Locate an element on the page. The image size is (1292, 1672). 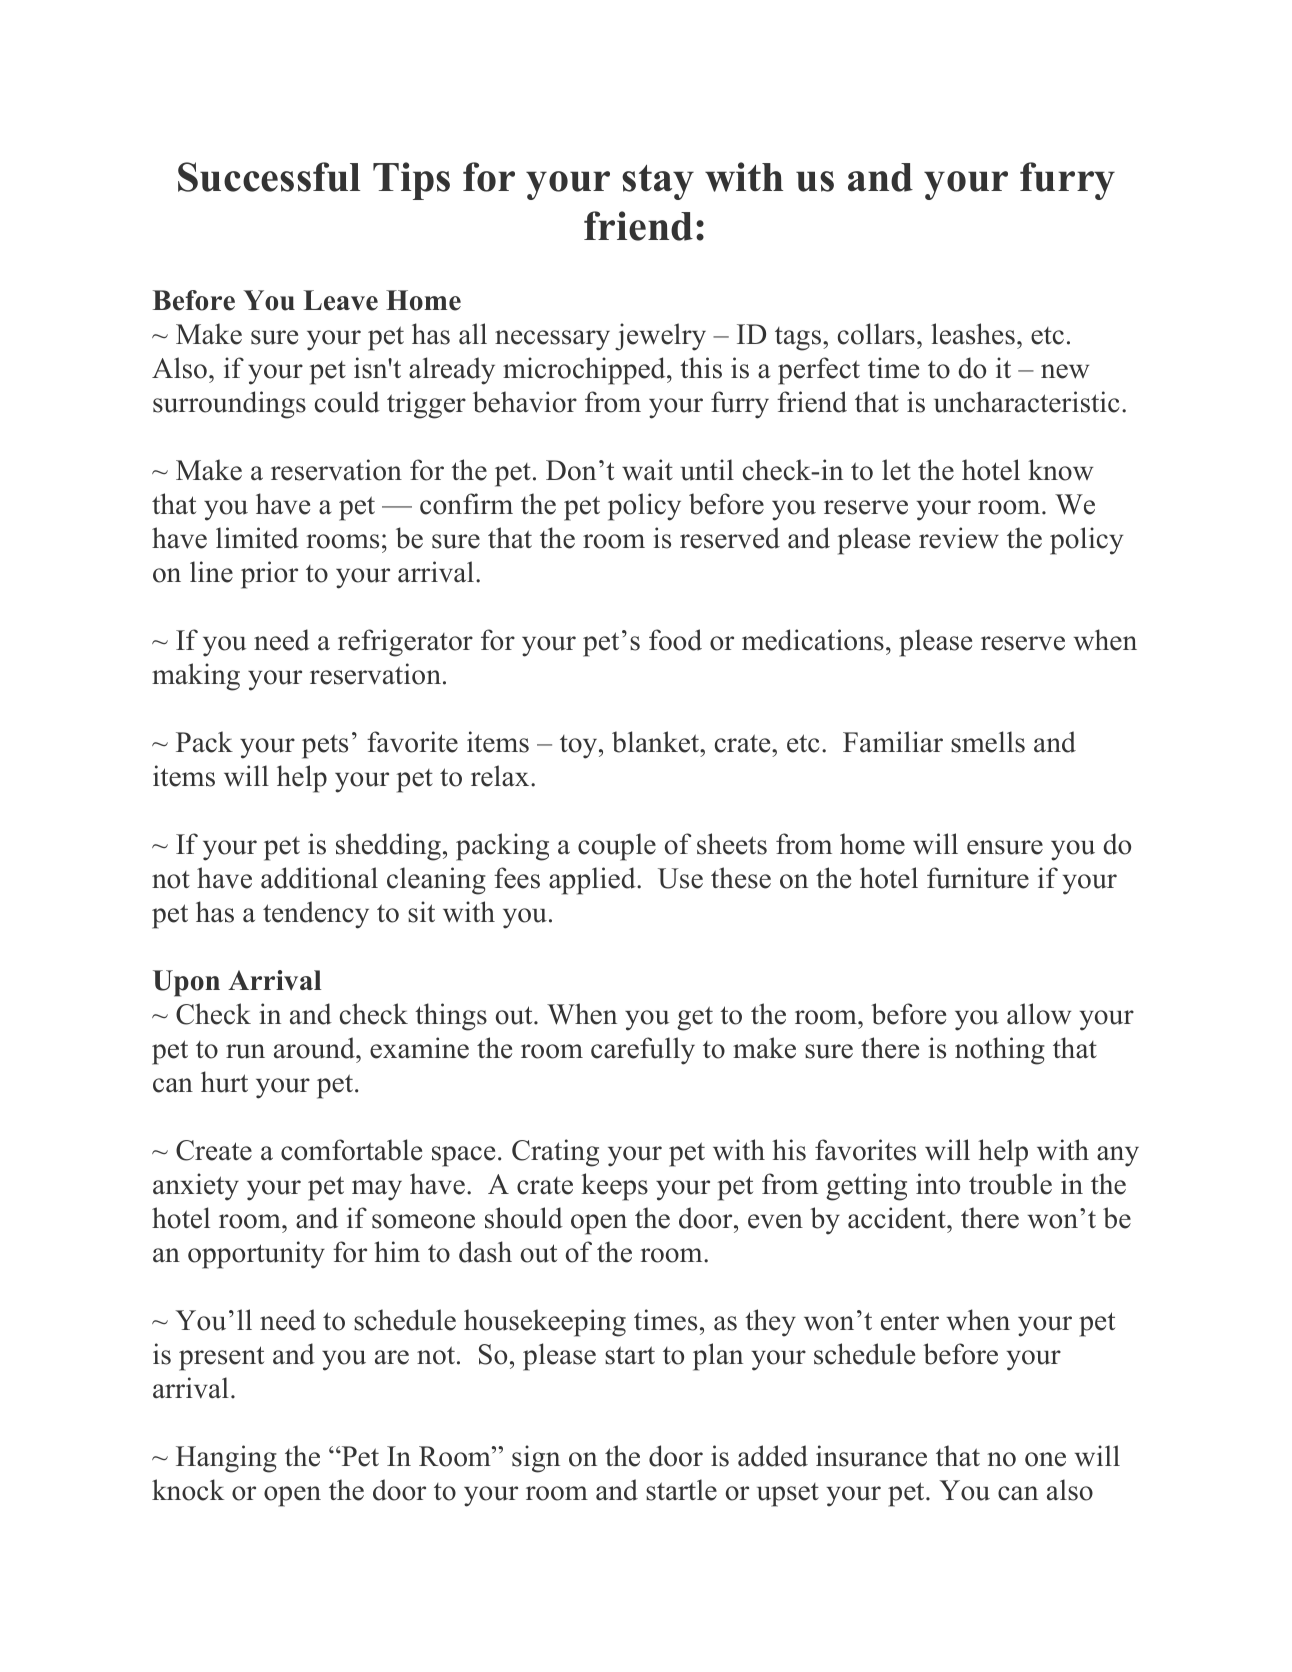
Hanging is located at coordinates (226, 1459).
